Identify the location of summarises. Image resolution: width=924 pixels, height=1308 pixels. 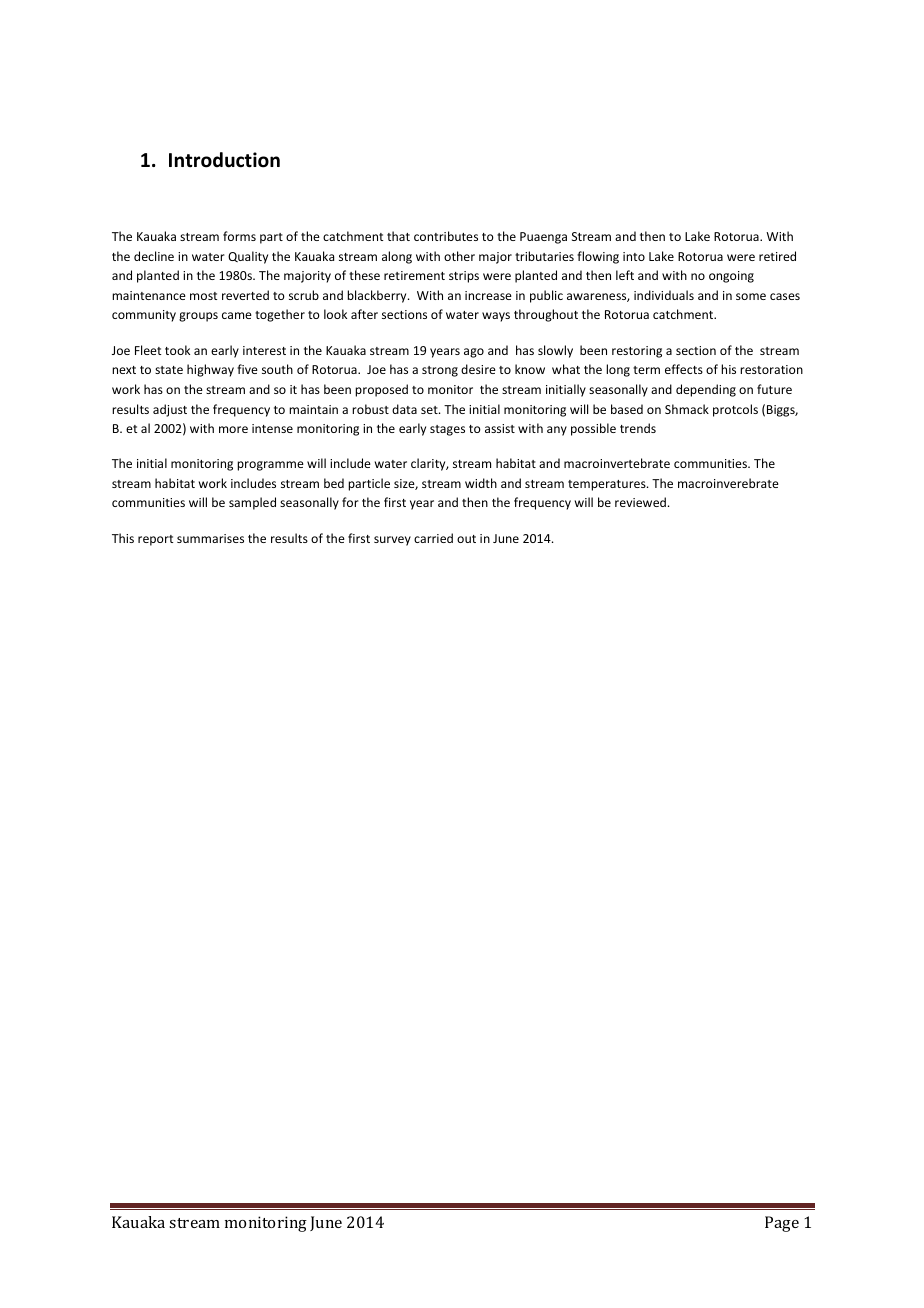
(210, 538).
